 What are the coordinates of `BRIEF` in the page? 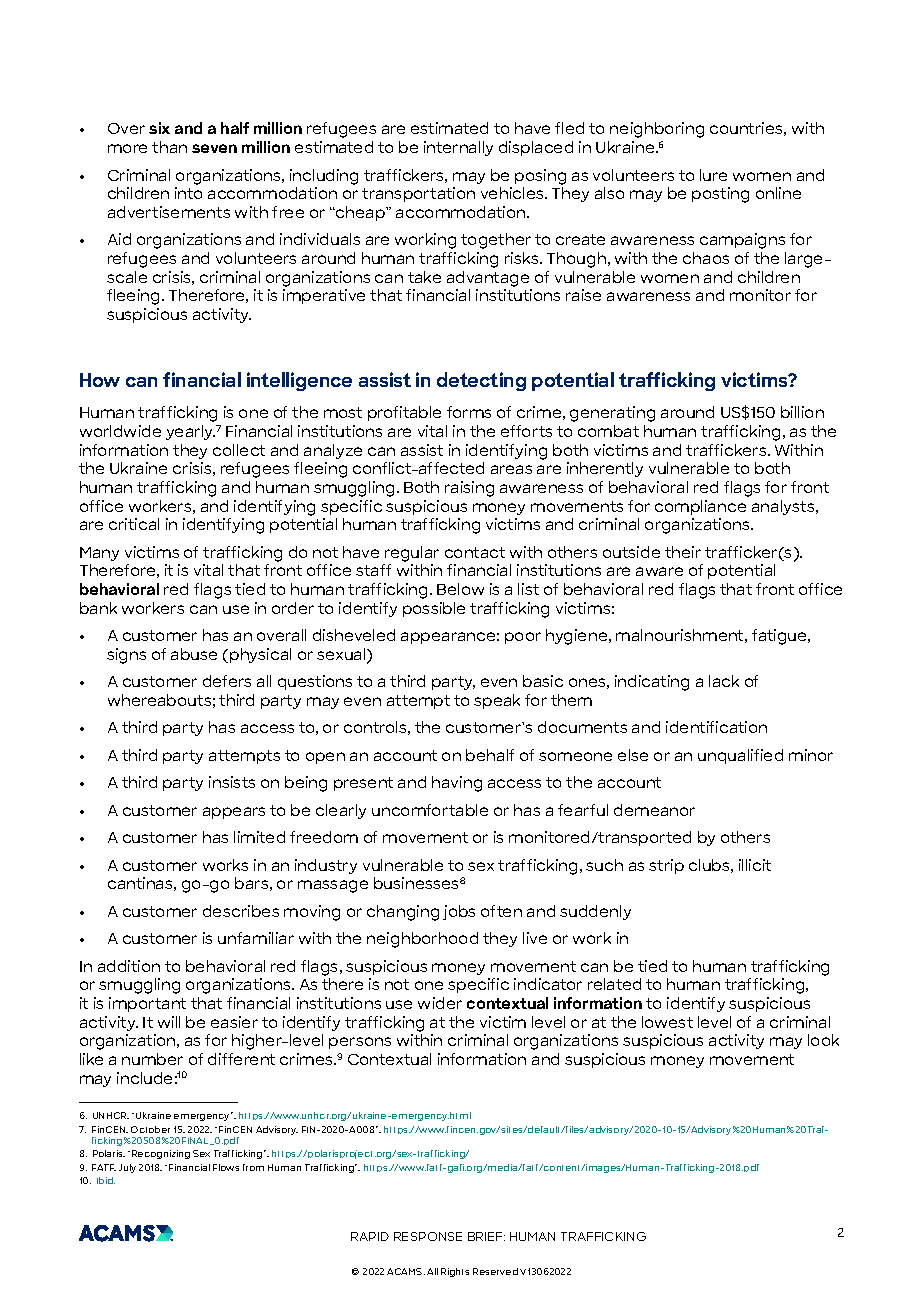 It's located at (486, 1236).
